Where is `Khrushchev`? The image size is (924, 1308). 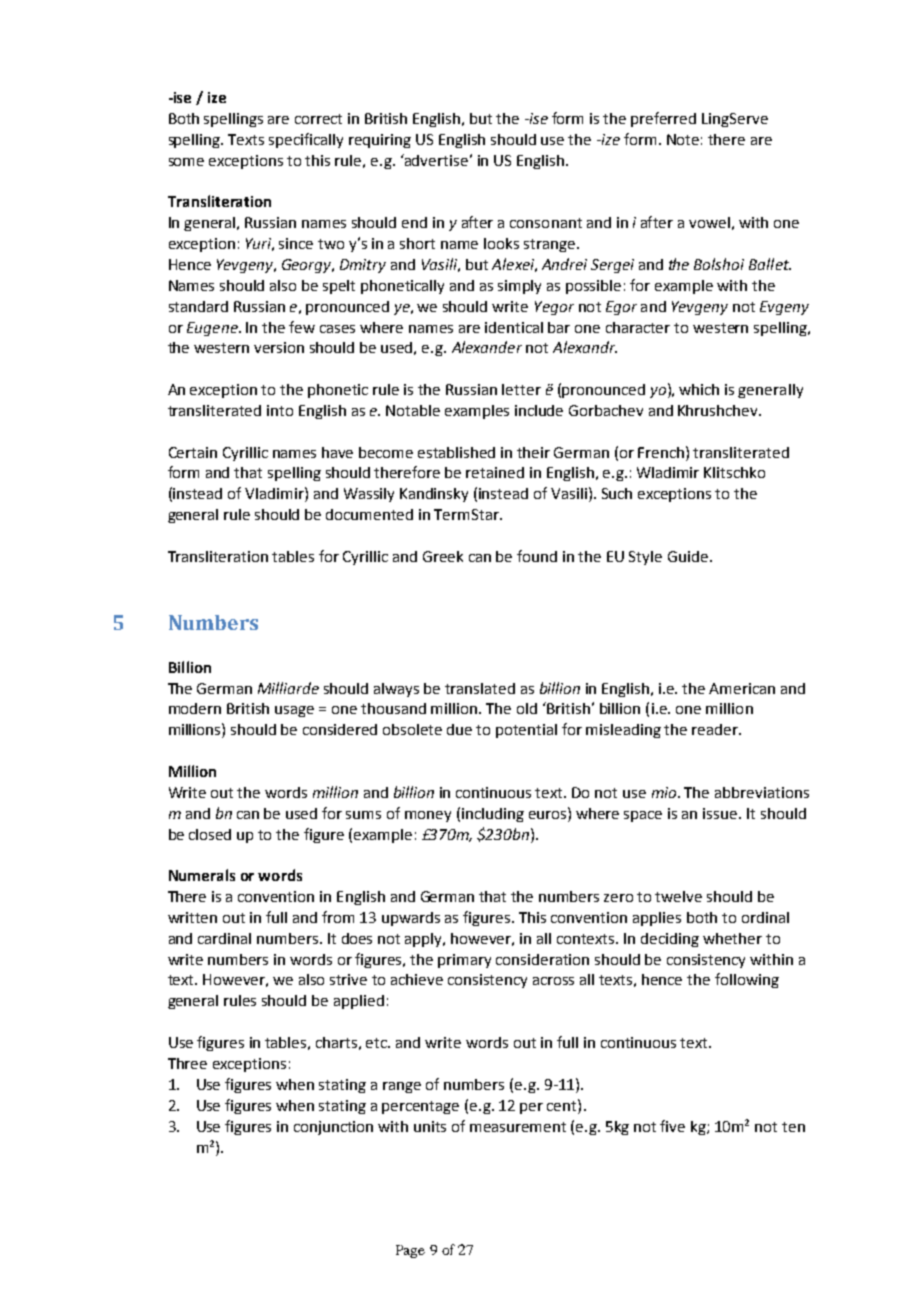
Khrushchev is located at coordinates (719, 410).
